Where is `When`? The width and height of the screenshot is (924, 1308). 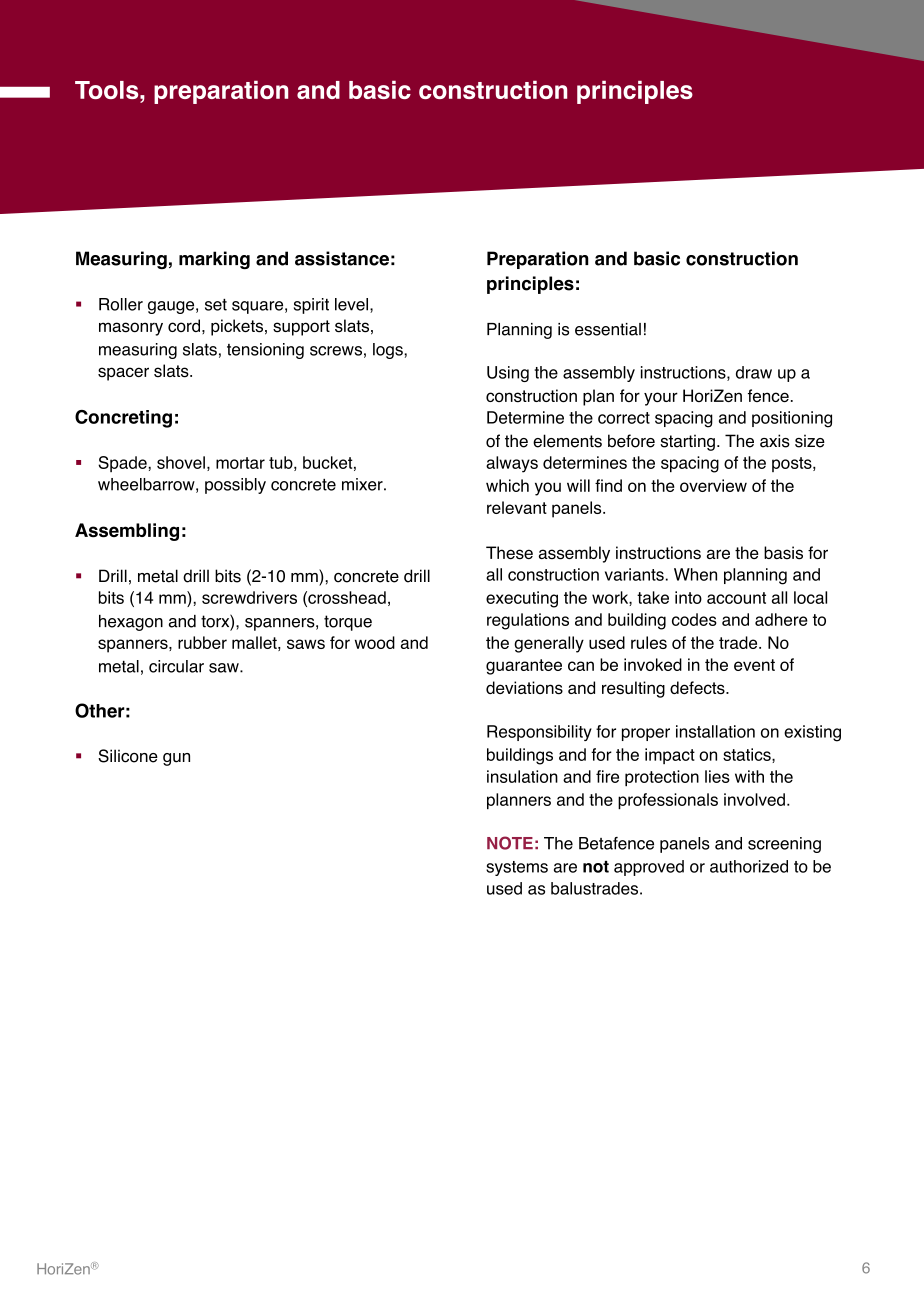 When is located at coordinates (695, 574).
